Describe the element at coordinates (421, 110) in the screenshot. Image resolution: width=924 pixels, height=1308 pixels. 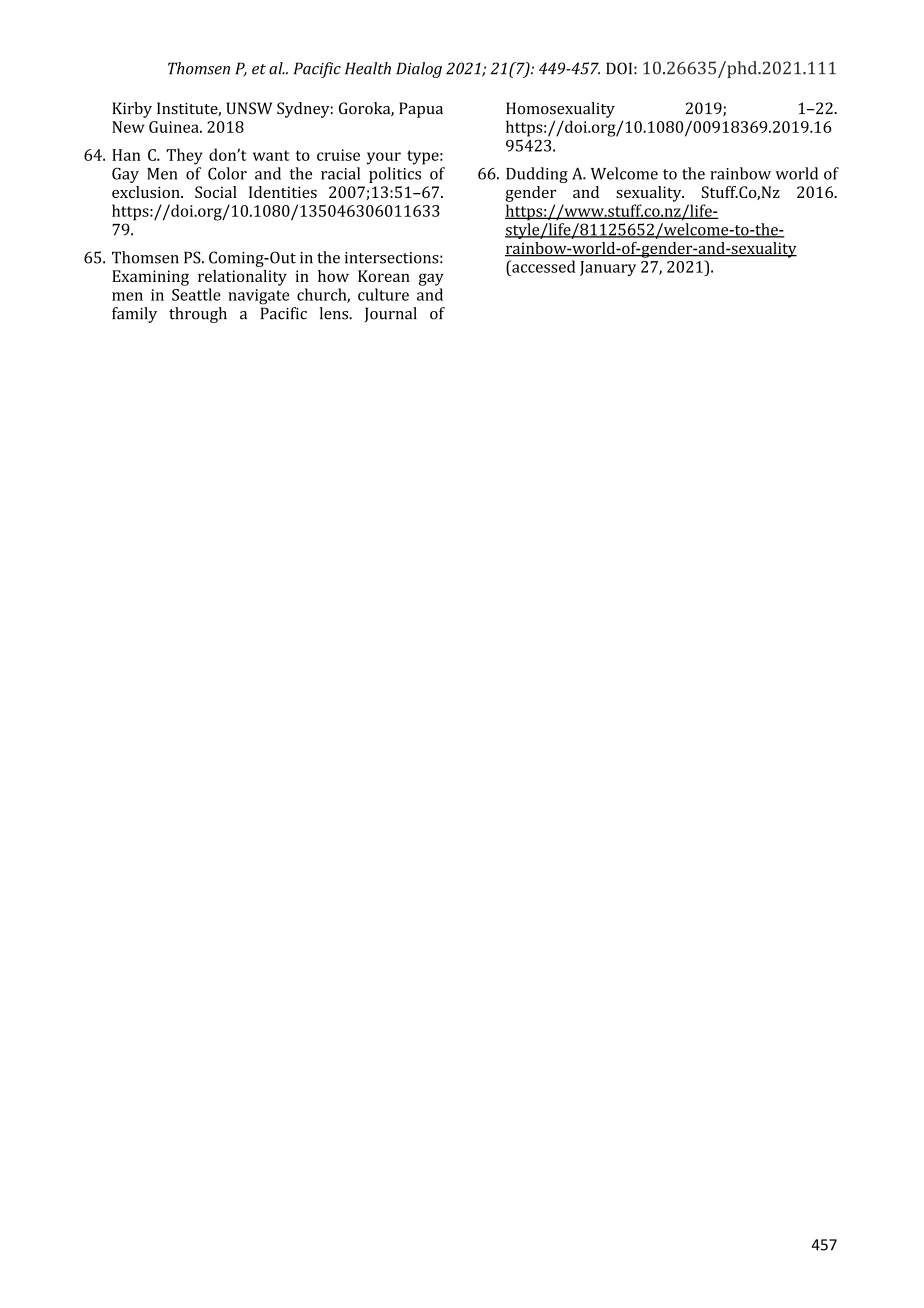
I see `Papua` at that location.
